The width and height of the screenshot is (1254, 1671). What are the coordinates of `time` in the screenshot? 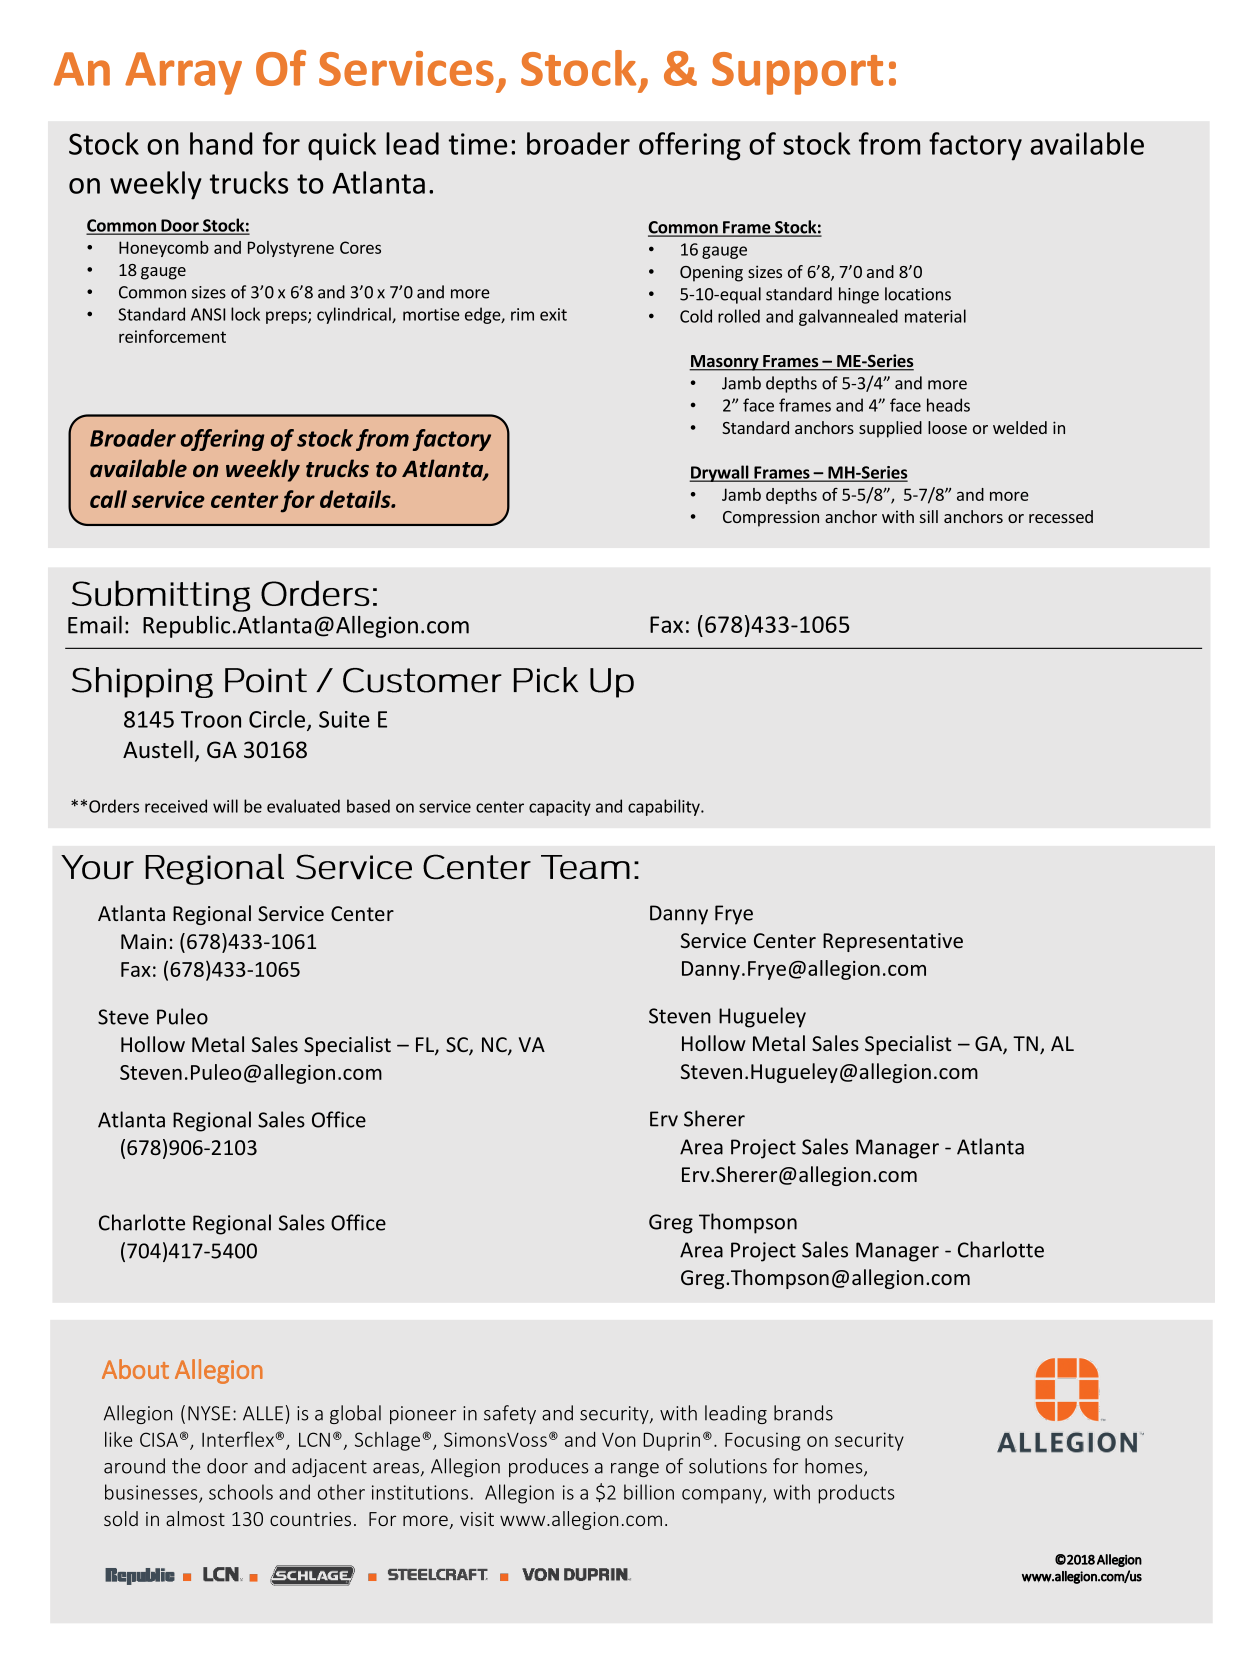 It's located at (478, 144).
